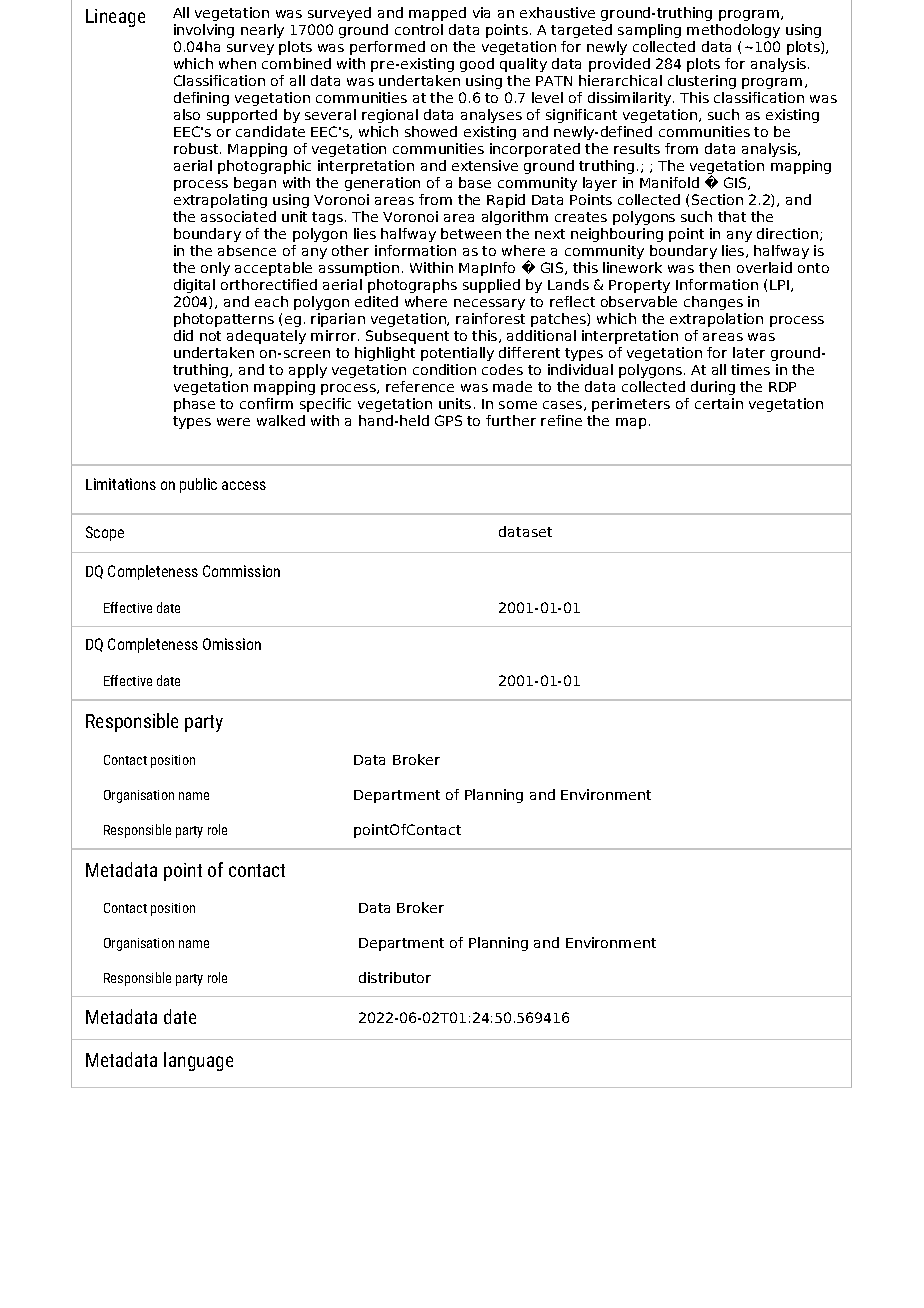  What do you see at coordinates (750, 369) in the image?
I see `times` at bounding box center [750, 369].
